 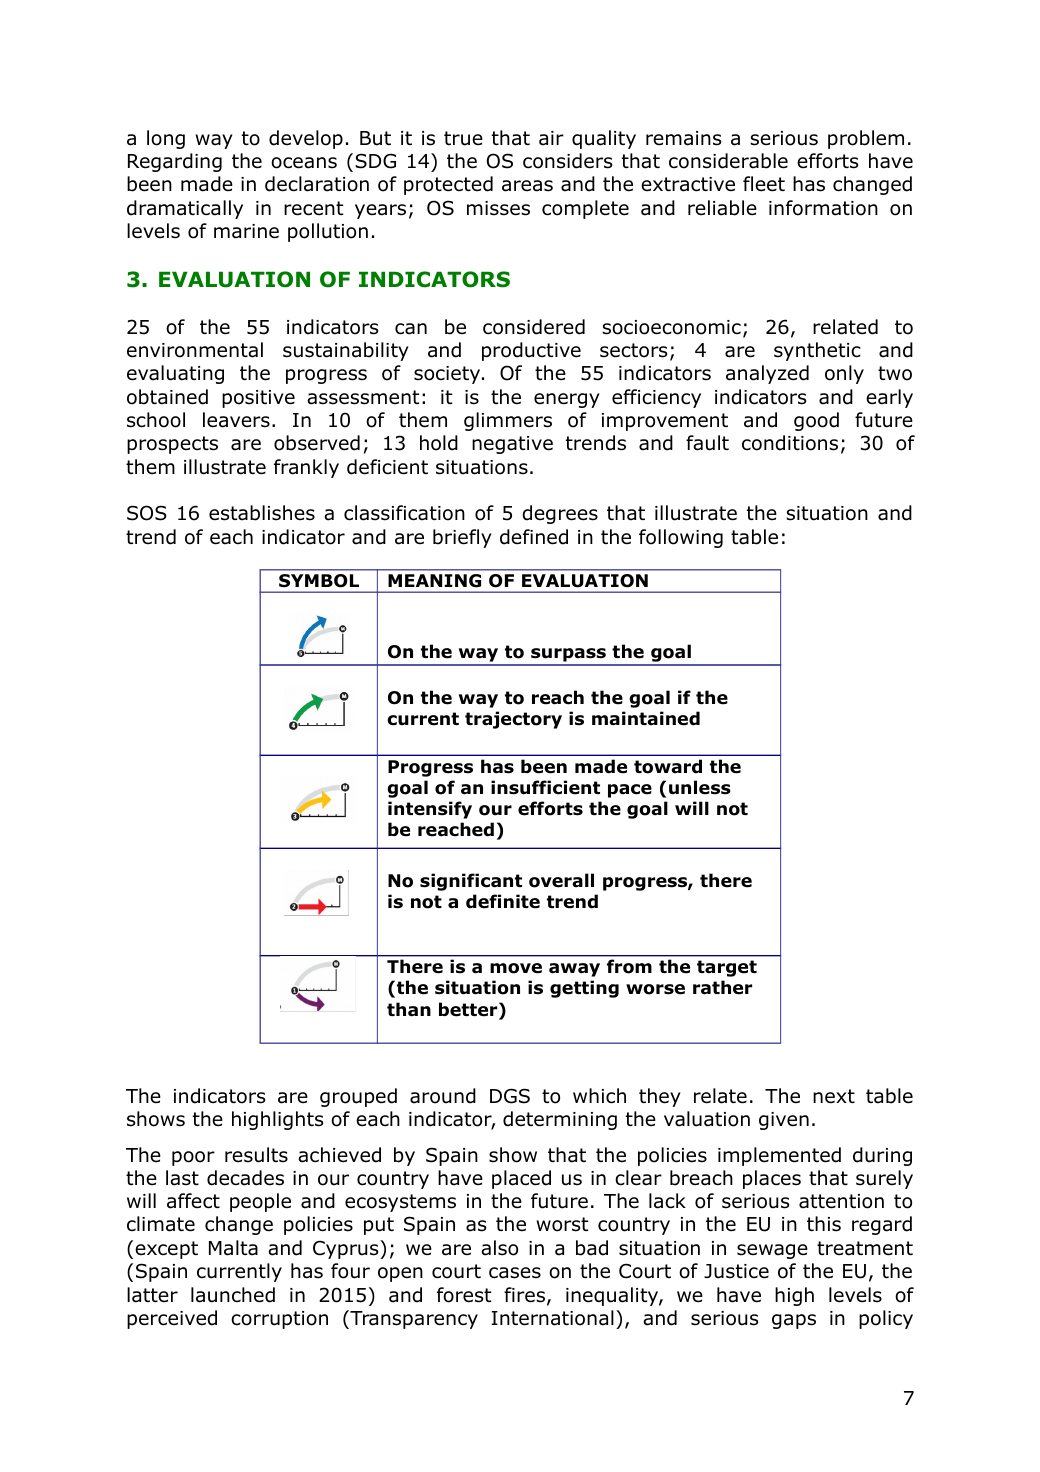 I want to click on than, so click(x=409, y=1009).
